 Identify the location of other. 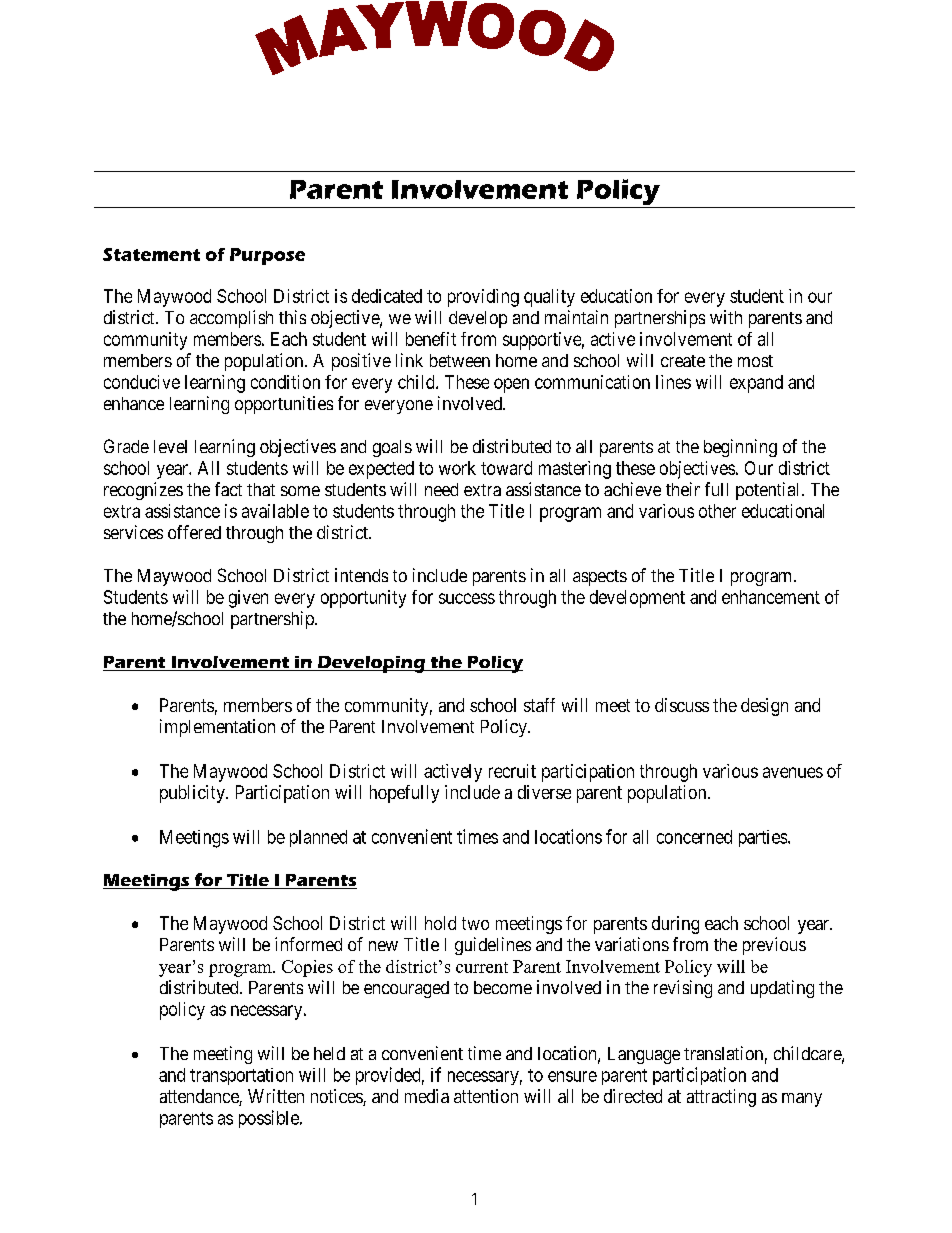
(717, 511).
